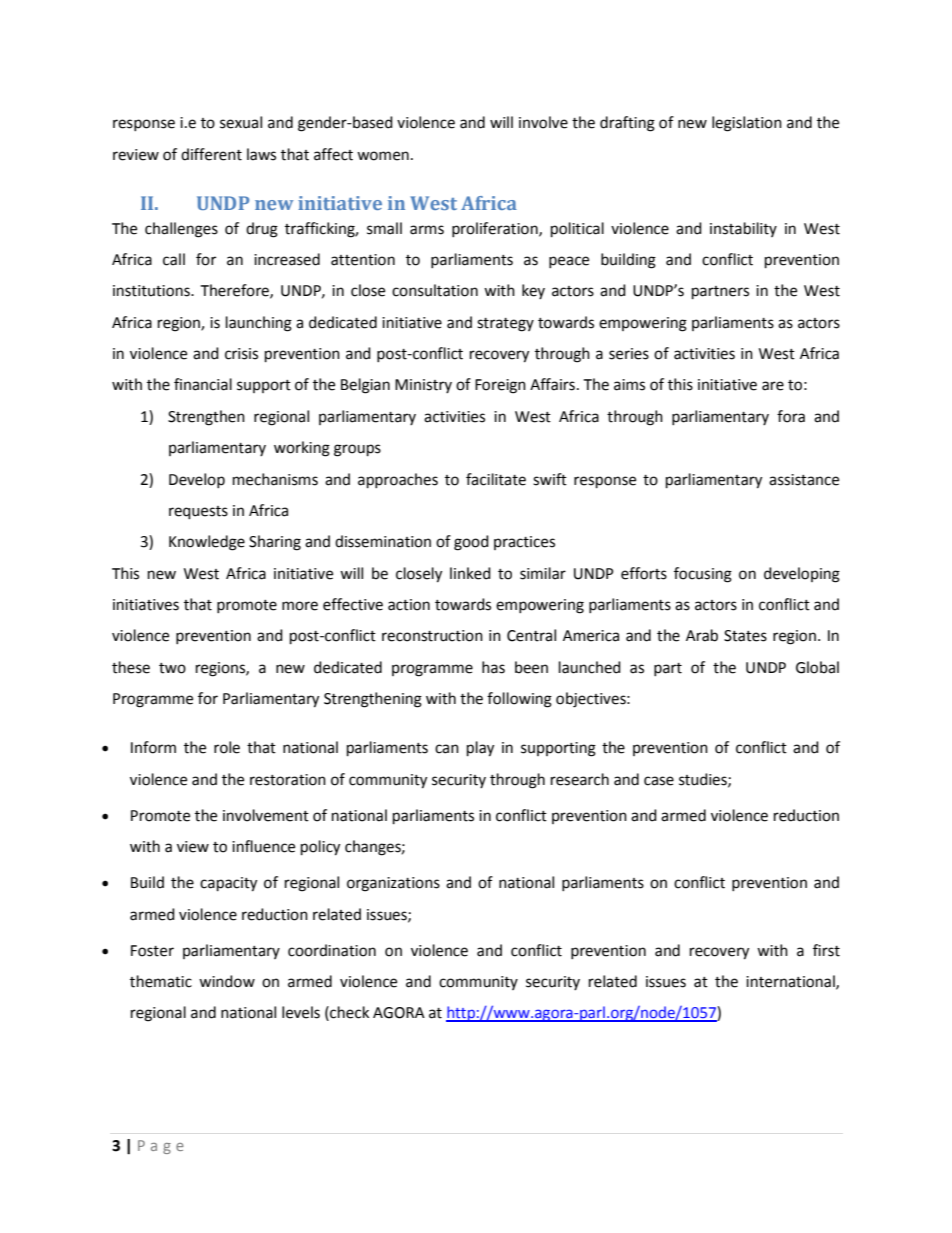  I want to click on financial, so click(203, 384).
